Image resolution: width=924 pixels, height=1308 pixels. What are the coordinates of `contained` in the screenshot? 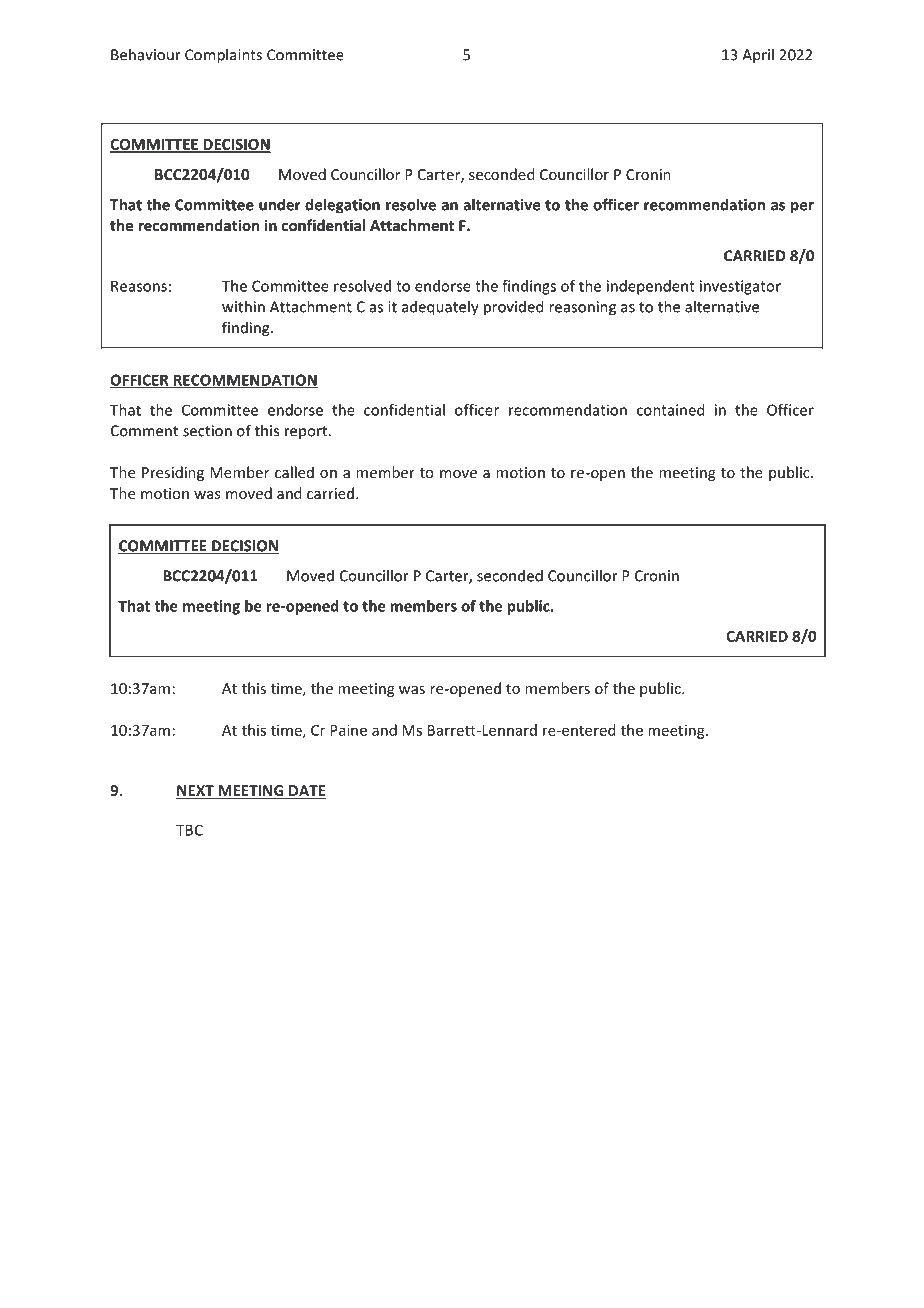 It's located at (670, 410).
